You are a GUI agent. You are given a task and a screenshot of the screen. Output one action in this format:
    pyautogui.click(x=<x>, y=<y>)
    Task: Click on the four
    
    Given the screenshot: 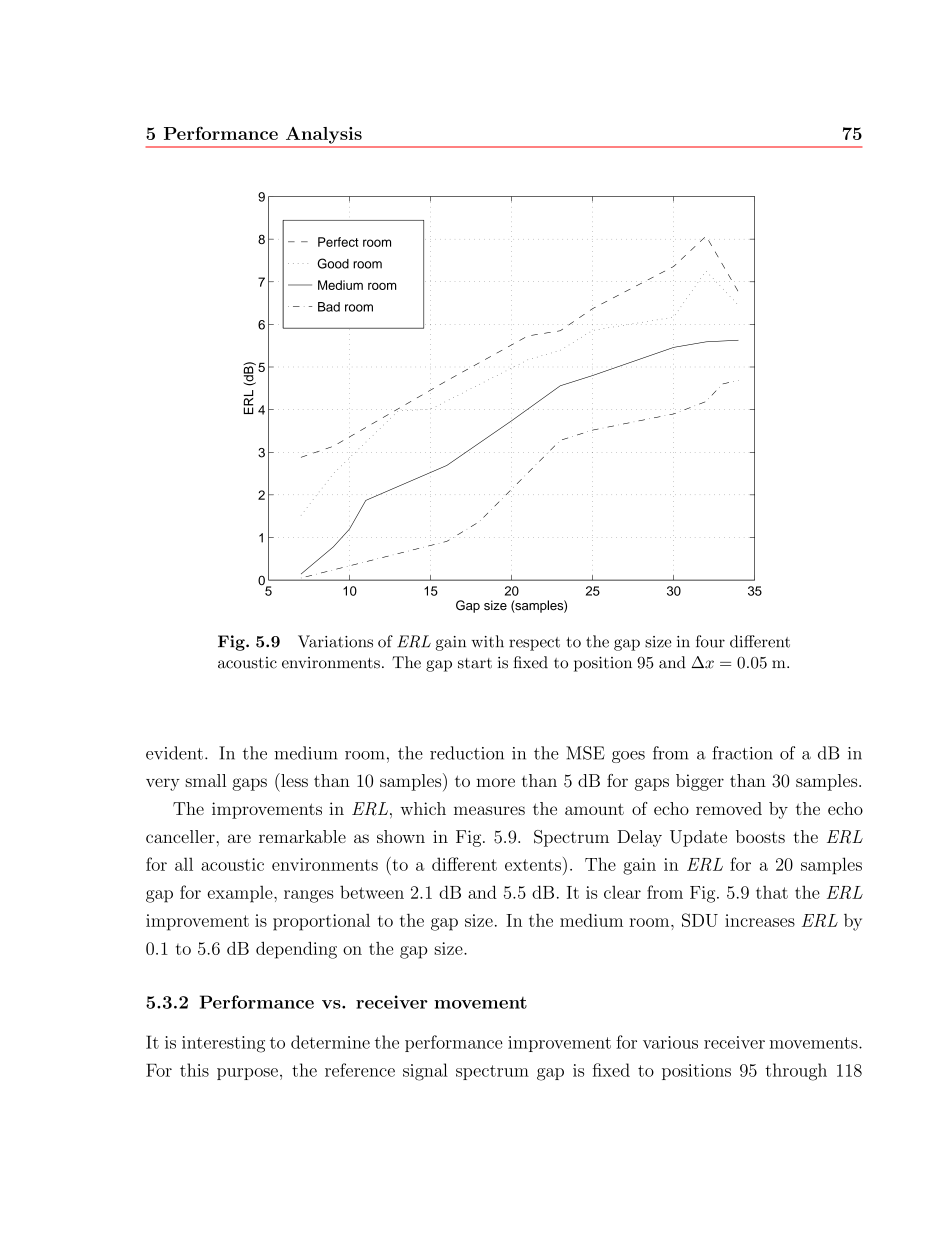 What is the action you would take?
    pyautogui.click(x=710, y=641)
